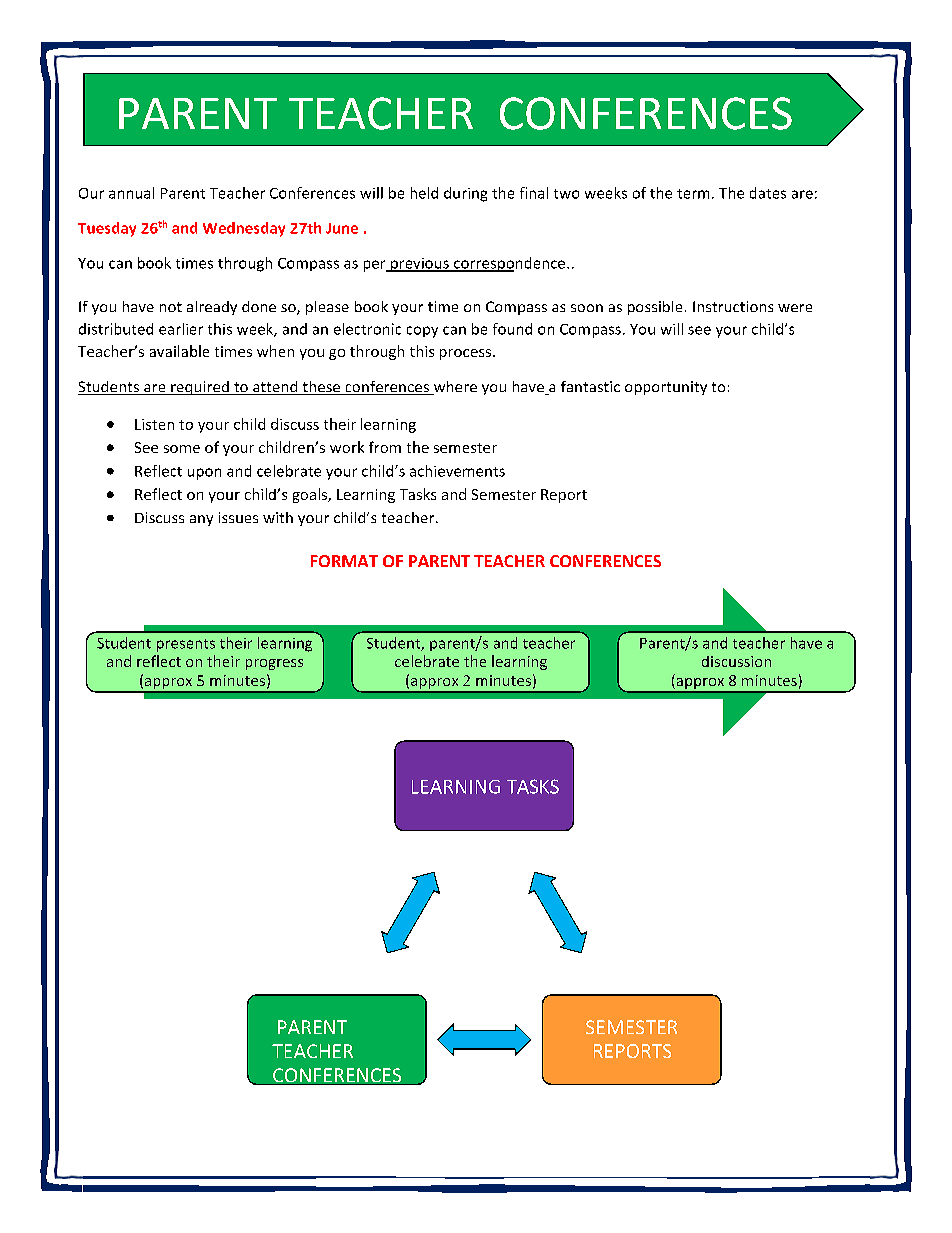 The height and width of the screenshot is (1233, 952). I want to click on annual, so click(131, 193).
